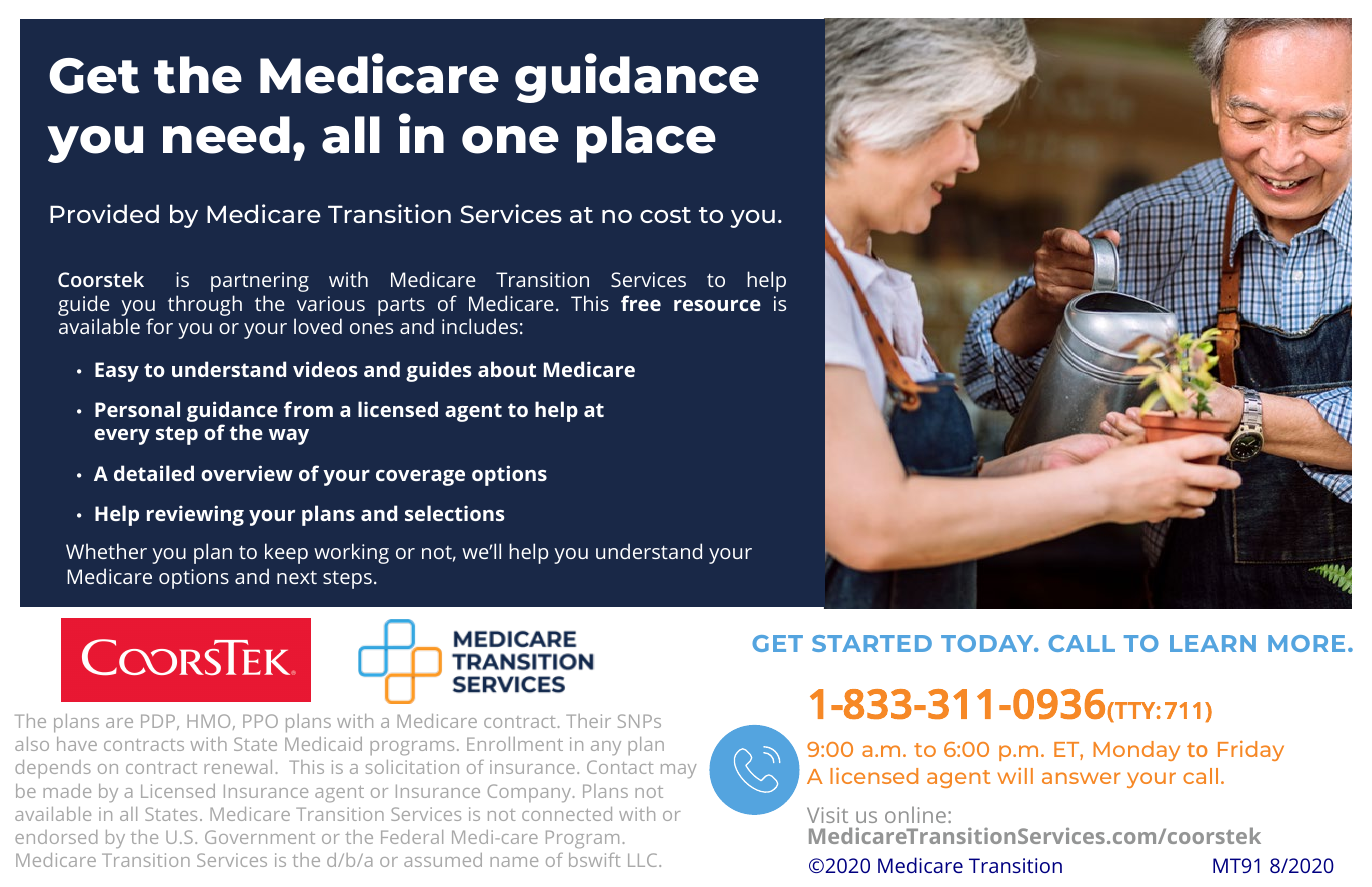 Image resolution: width=1372 pixels, height=887 pixels. I want to click on LLC, so click(644, 860).
